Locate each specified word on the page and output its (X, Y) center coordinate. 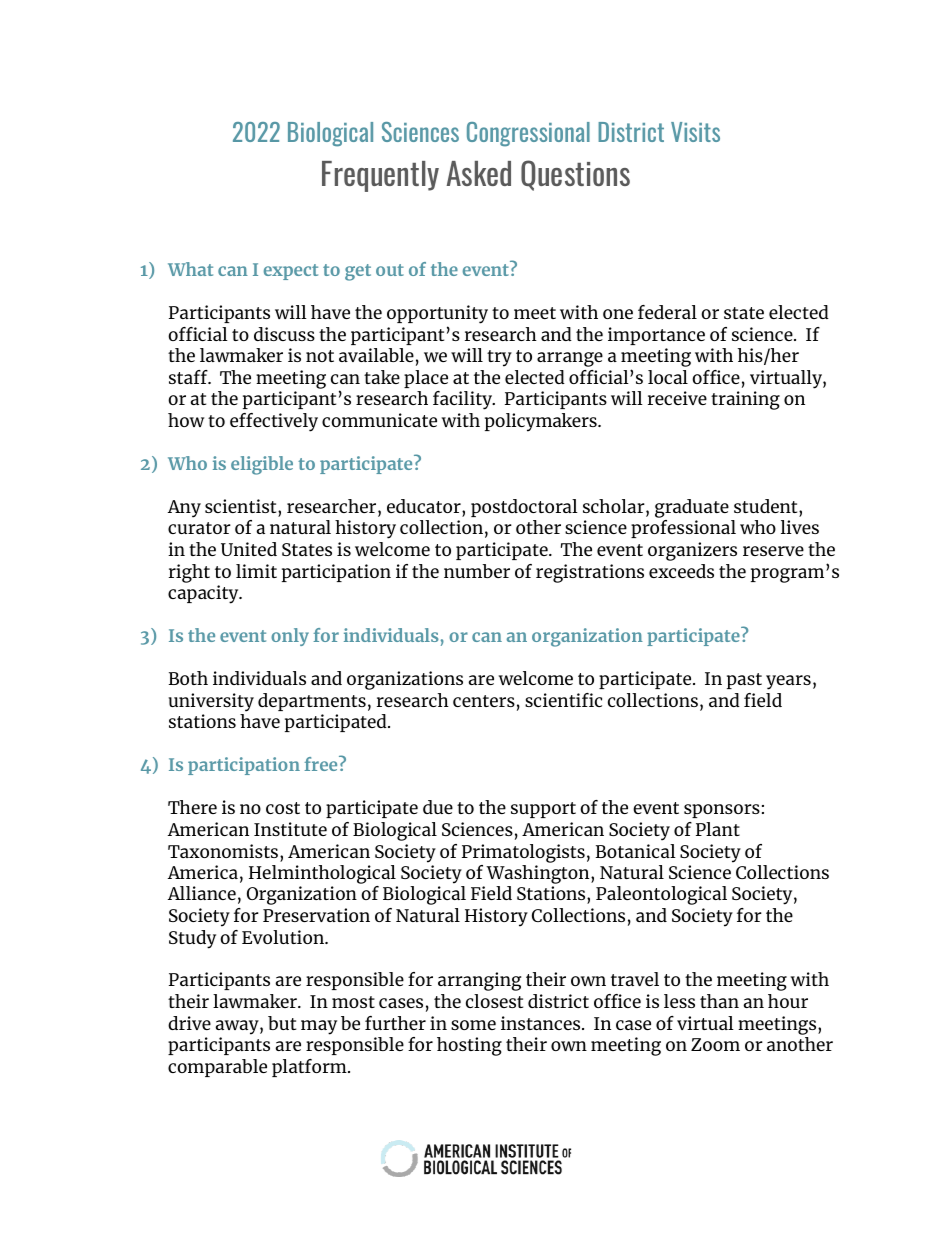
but (282, 1023)
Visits (695, 132)
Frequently (380, 176)
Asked (478, 173)
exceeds (681, 571)
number (477, 571)
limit (256, 571)
